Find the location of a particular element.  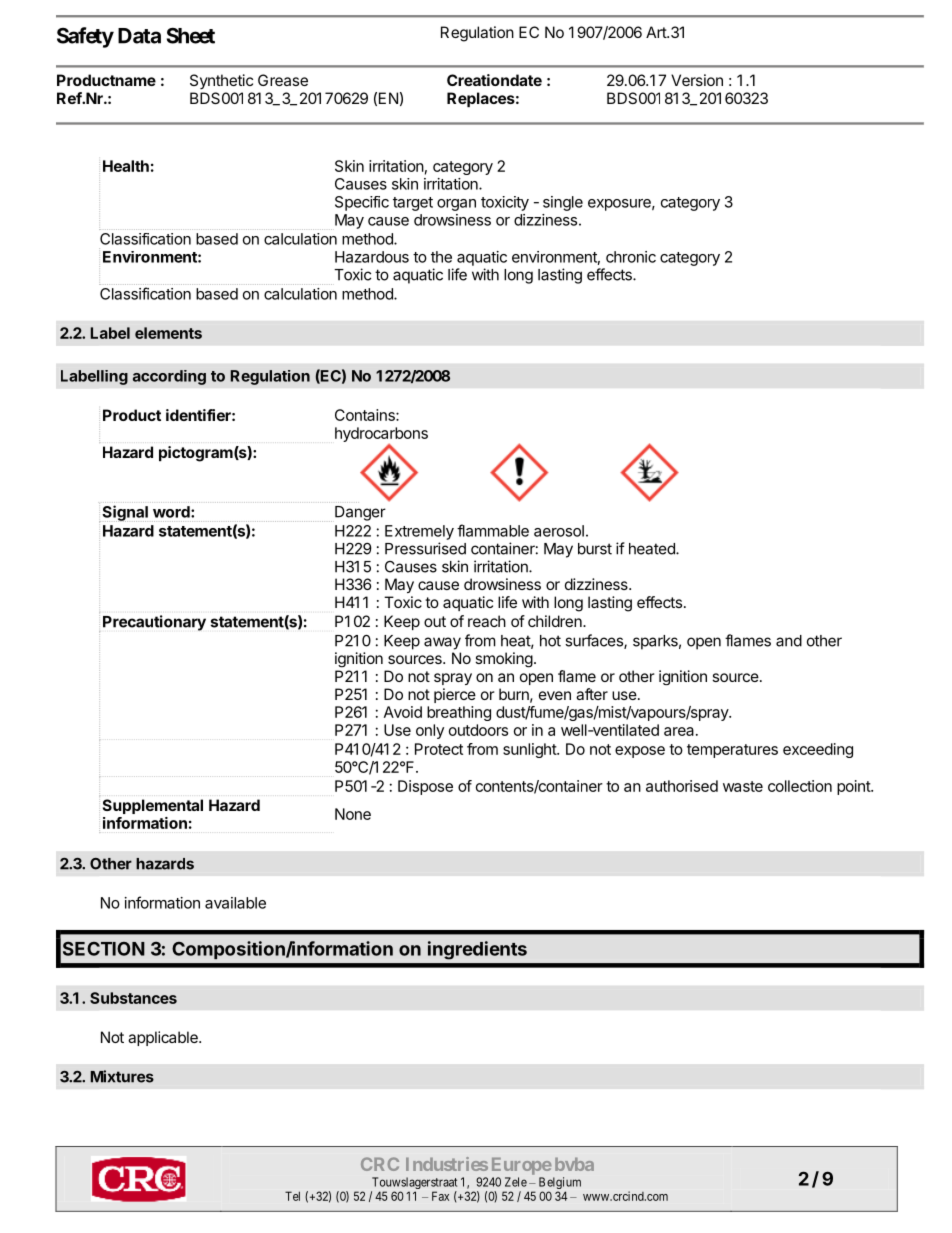

Europe is located at coordinates (522, 1166).
